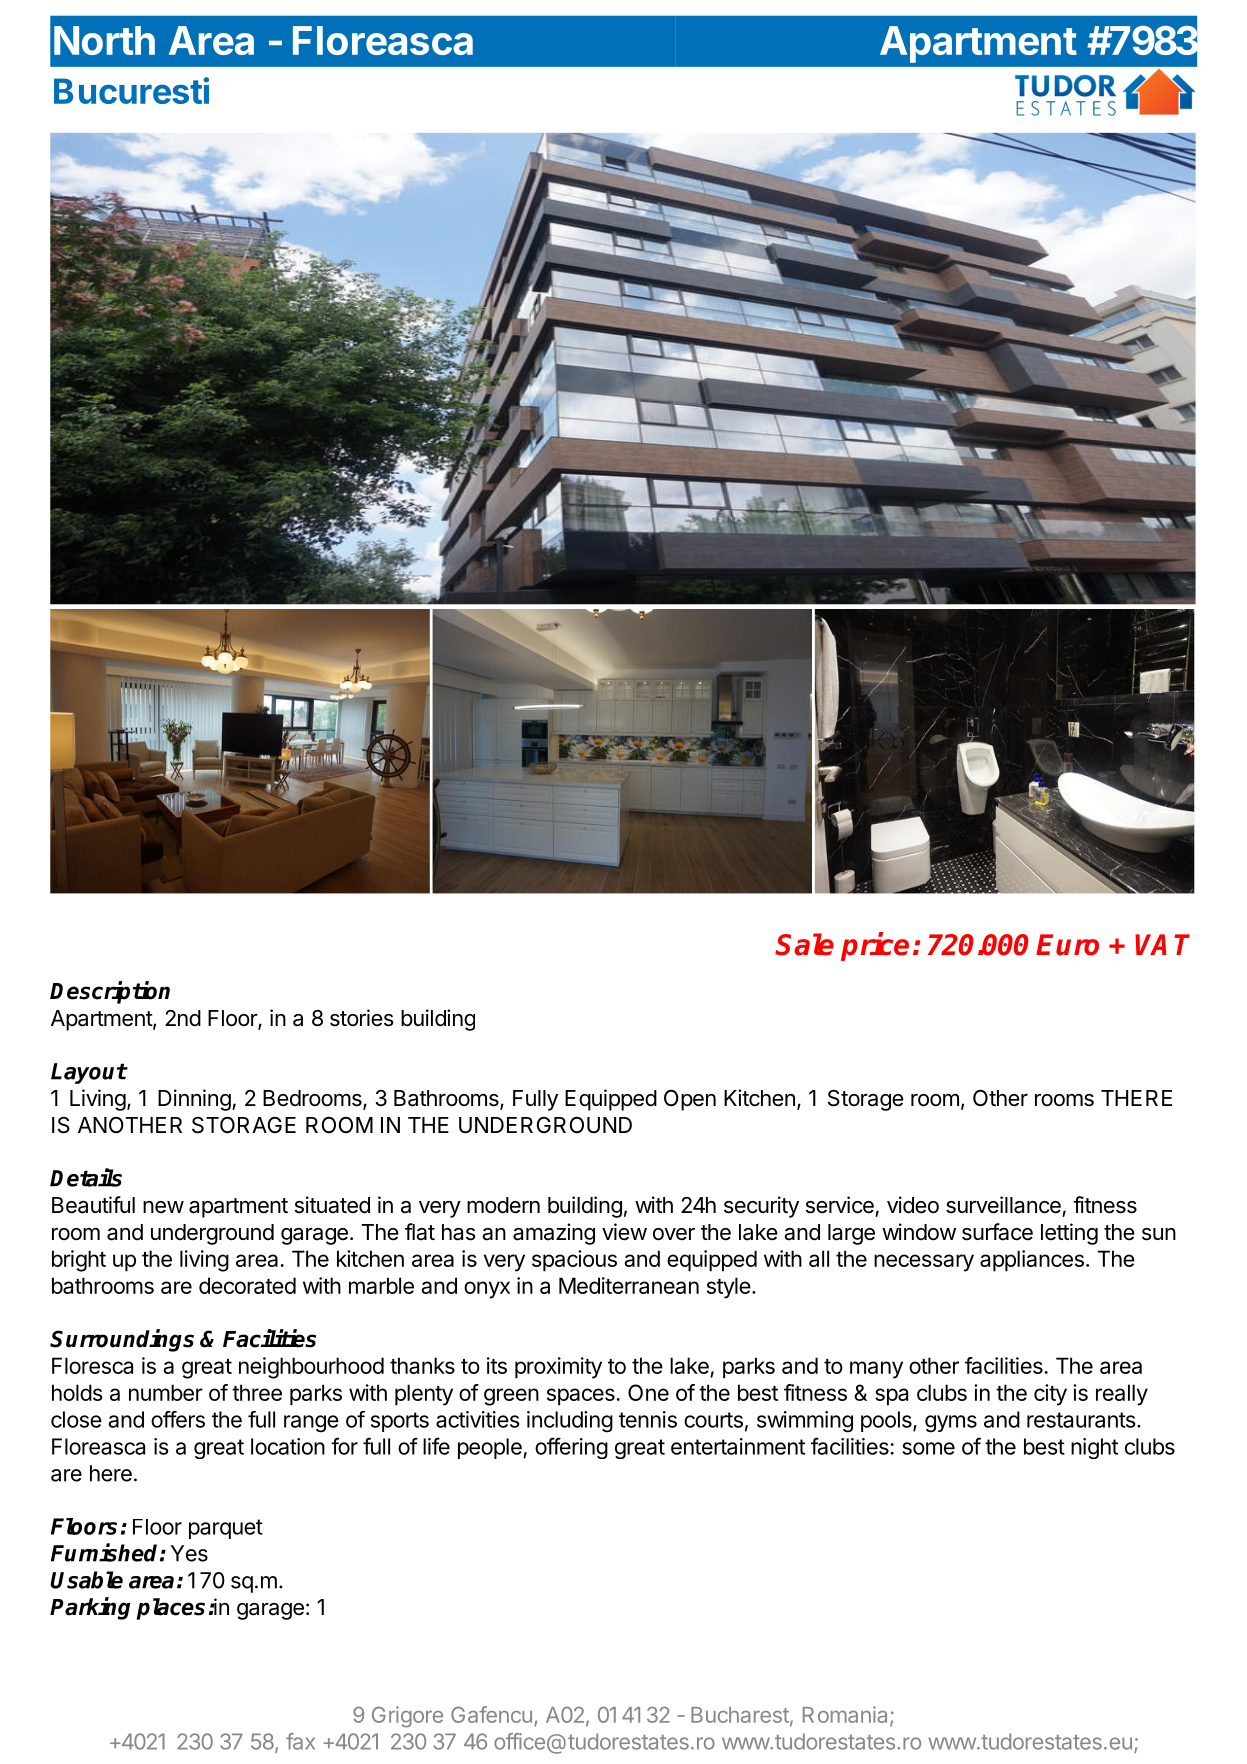 The image size is (1247, 1764). What do you see at coordinates (1003, 1205) in the screenshot?
I see `surveillance` at bounding box center [1003, 1205].
